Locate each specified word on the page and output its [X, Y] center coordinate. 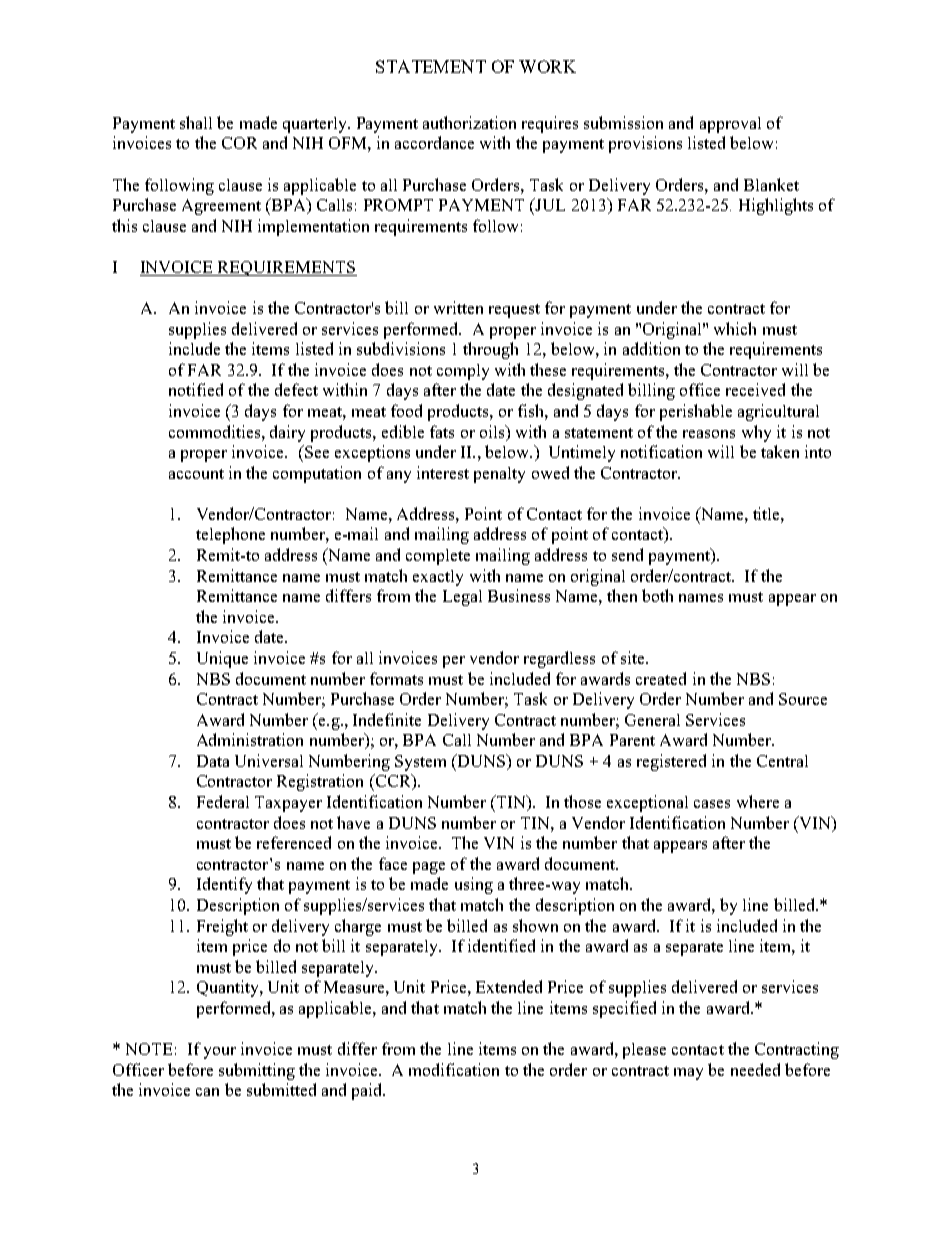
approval [730, 125]
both [657, 595]
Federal [223, 801]
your [220, 1053]
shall [196, 122]
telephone [230, 535]
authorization [469, 122]
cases [712, 804]
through [490, 350]
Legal [462, 598]
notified [196, 389]
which [735, 328]
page [429, 868]
